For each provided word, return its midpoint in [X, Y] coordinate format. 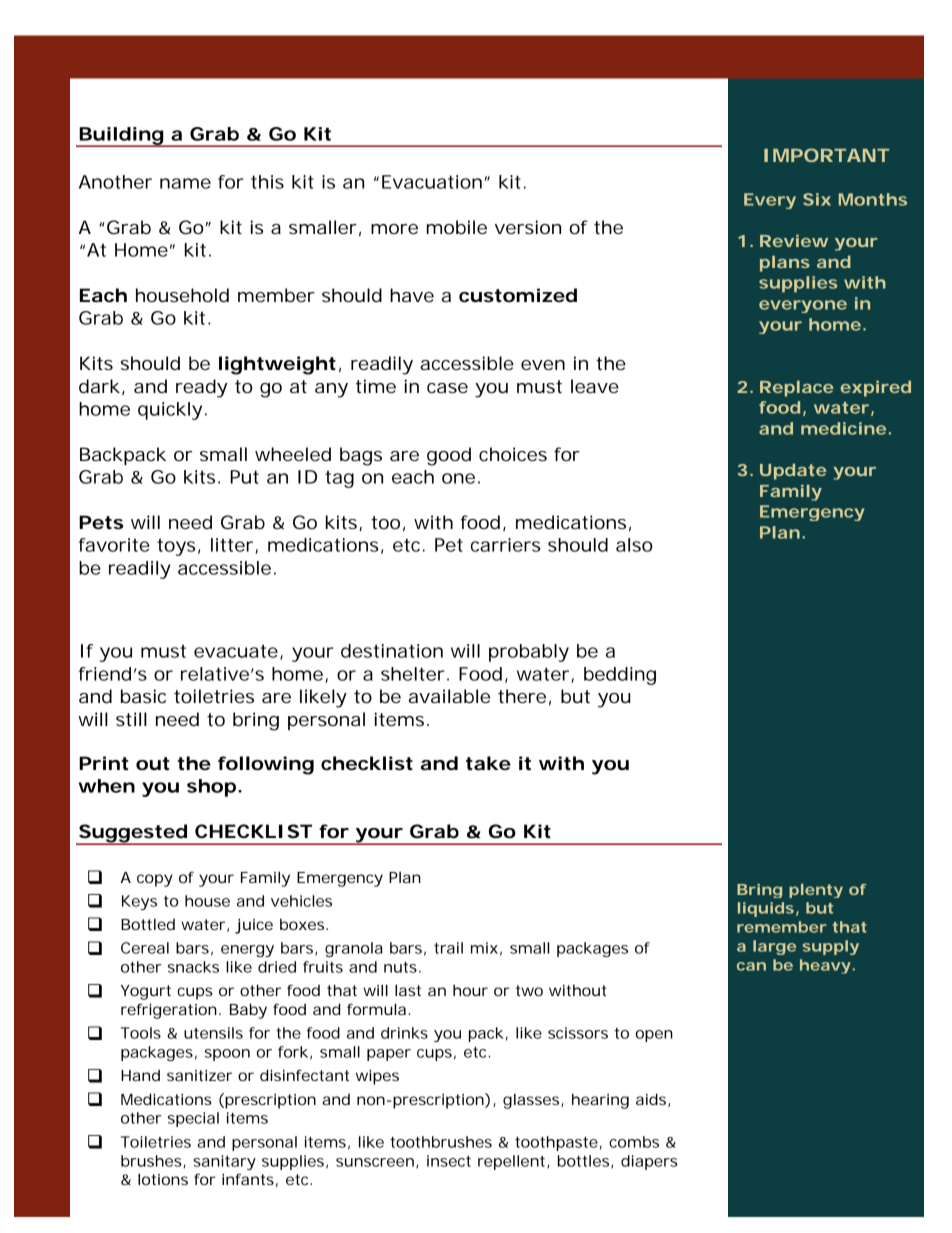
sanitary [224, 1162]
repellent [513, 1162]
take [488, 763]
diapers [649, 1162]
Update [793, 471]
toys [176, 547]
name [185, 183]
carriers [505, 545]
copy [155, 880]
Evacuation [432, 182]
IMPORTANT [826, 155]
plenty [816, 891]
